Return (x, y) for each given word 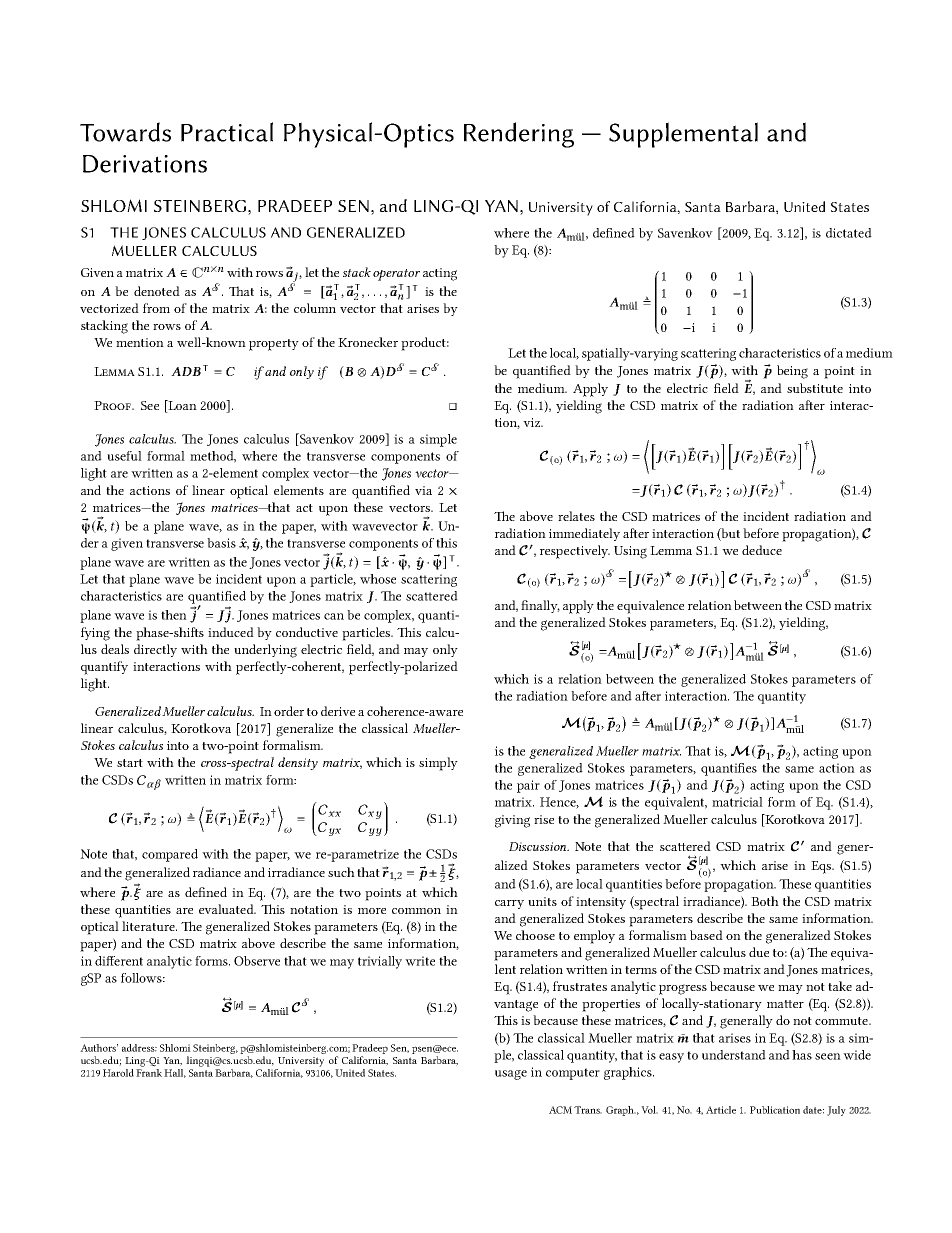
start (130, 763)
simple (438, 440)
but (730, 534)
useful (124, 456)
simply (438, 764)
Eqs (822, 867)
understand (734, 1055)
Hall (175, 1073)
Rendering (519, 135)
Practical (227, 132)
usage (511, 1075)
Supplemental (683, 135)
